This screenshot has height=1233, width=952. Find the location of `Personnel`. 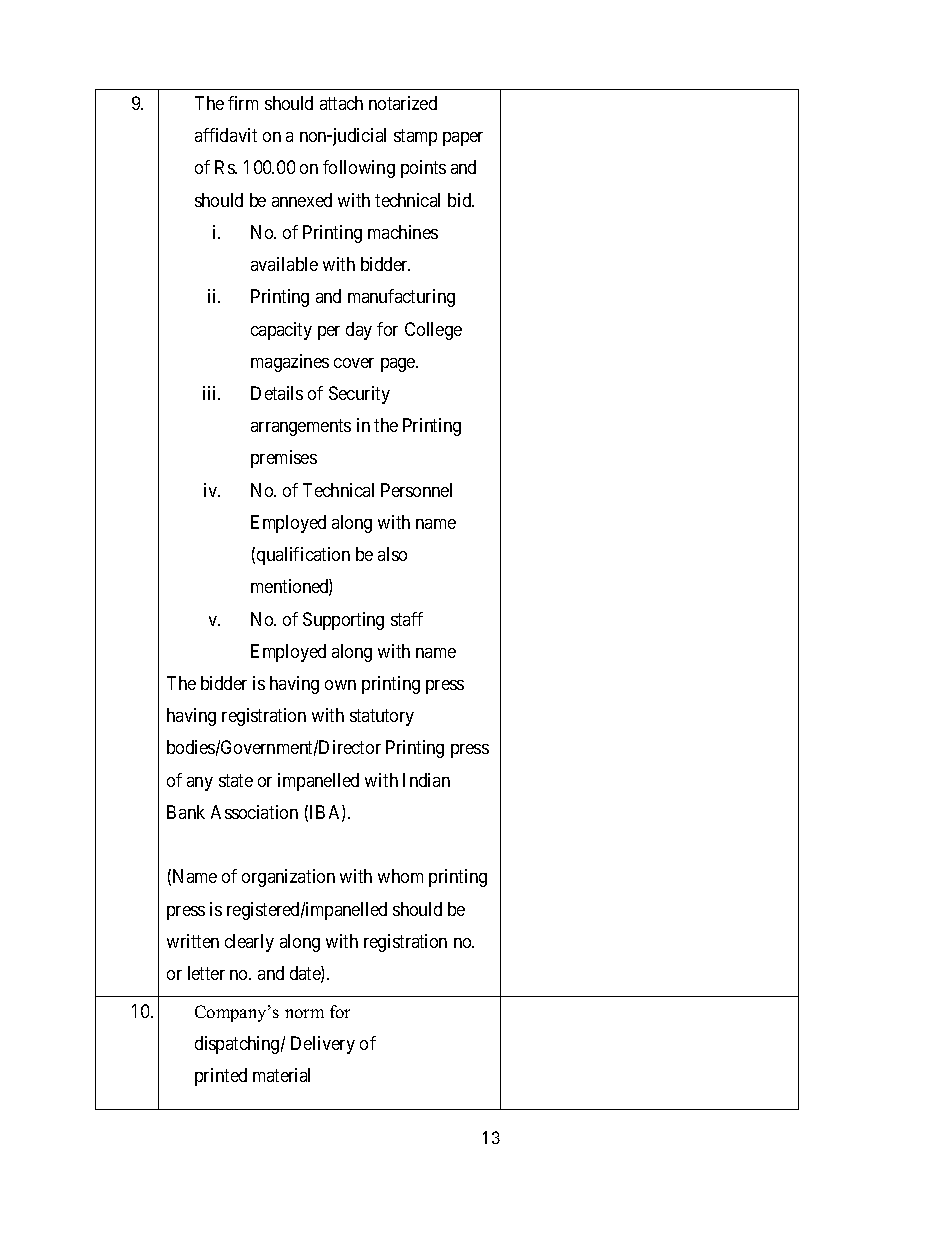

Personnel is located at coordinates (416, 490).
